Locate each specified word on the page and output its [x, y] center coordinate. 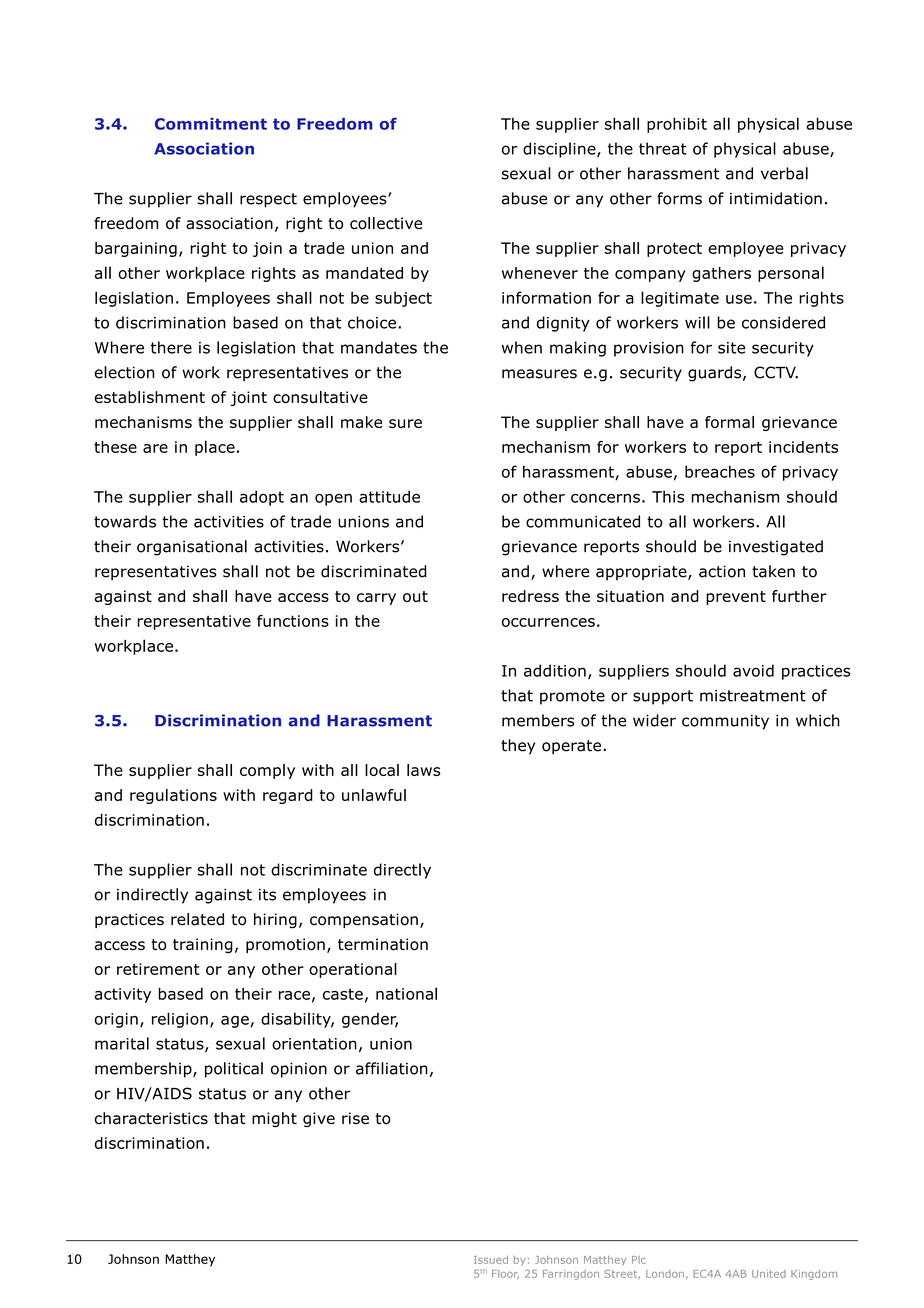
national [406, 993]
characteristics [151, 1118]
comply [267, 771]
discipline [560, 150]
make [361, 422]
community [725, 722]
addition [555, 670]
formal [729, 422]
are [155, 448]
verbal [784, 173]
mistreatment [753, 696]
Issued [491, 1260]
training [203, 946]
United [769, 1274]
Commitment [211, 124]
